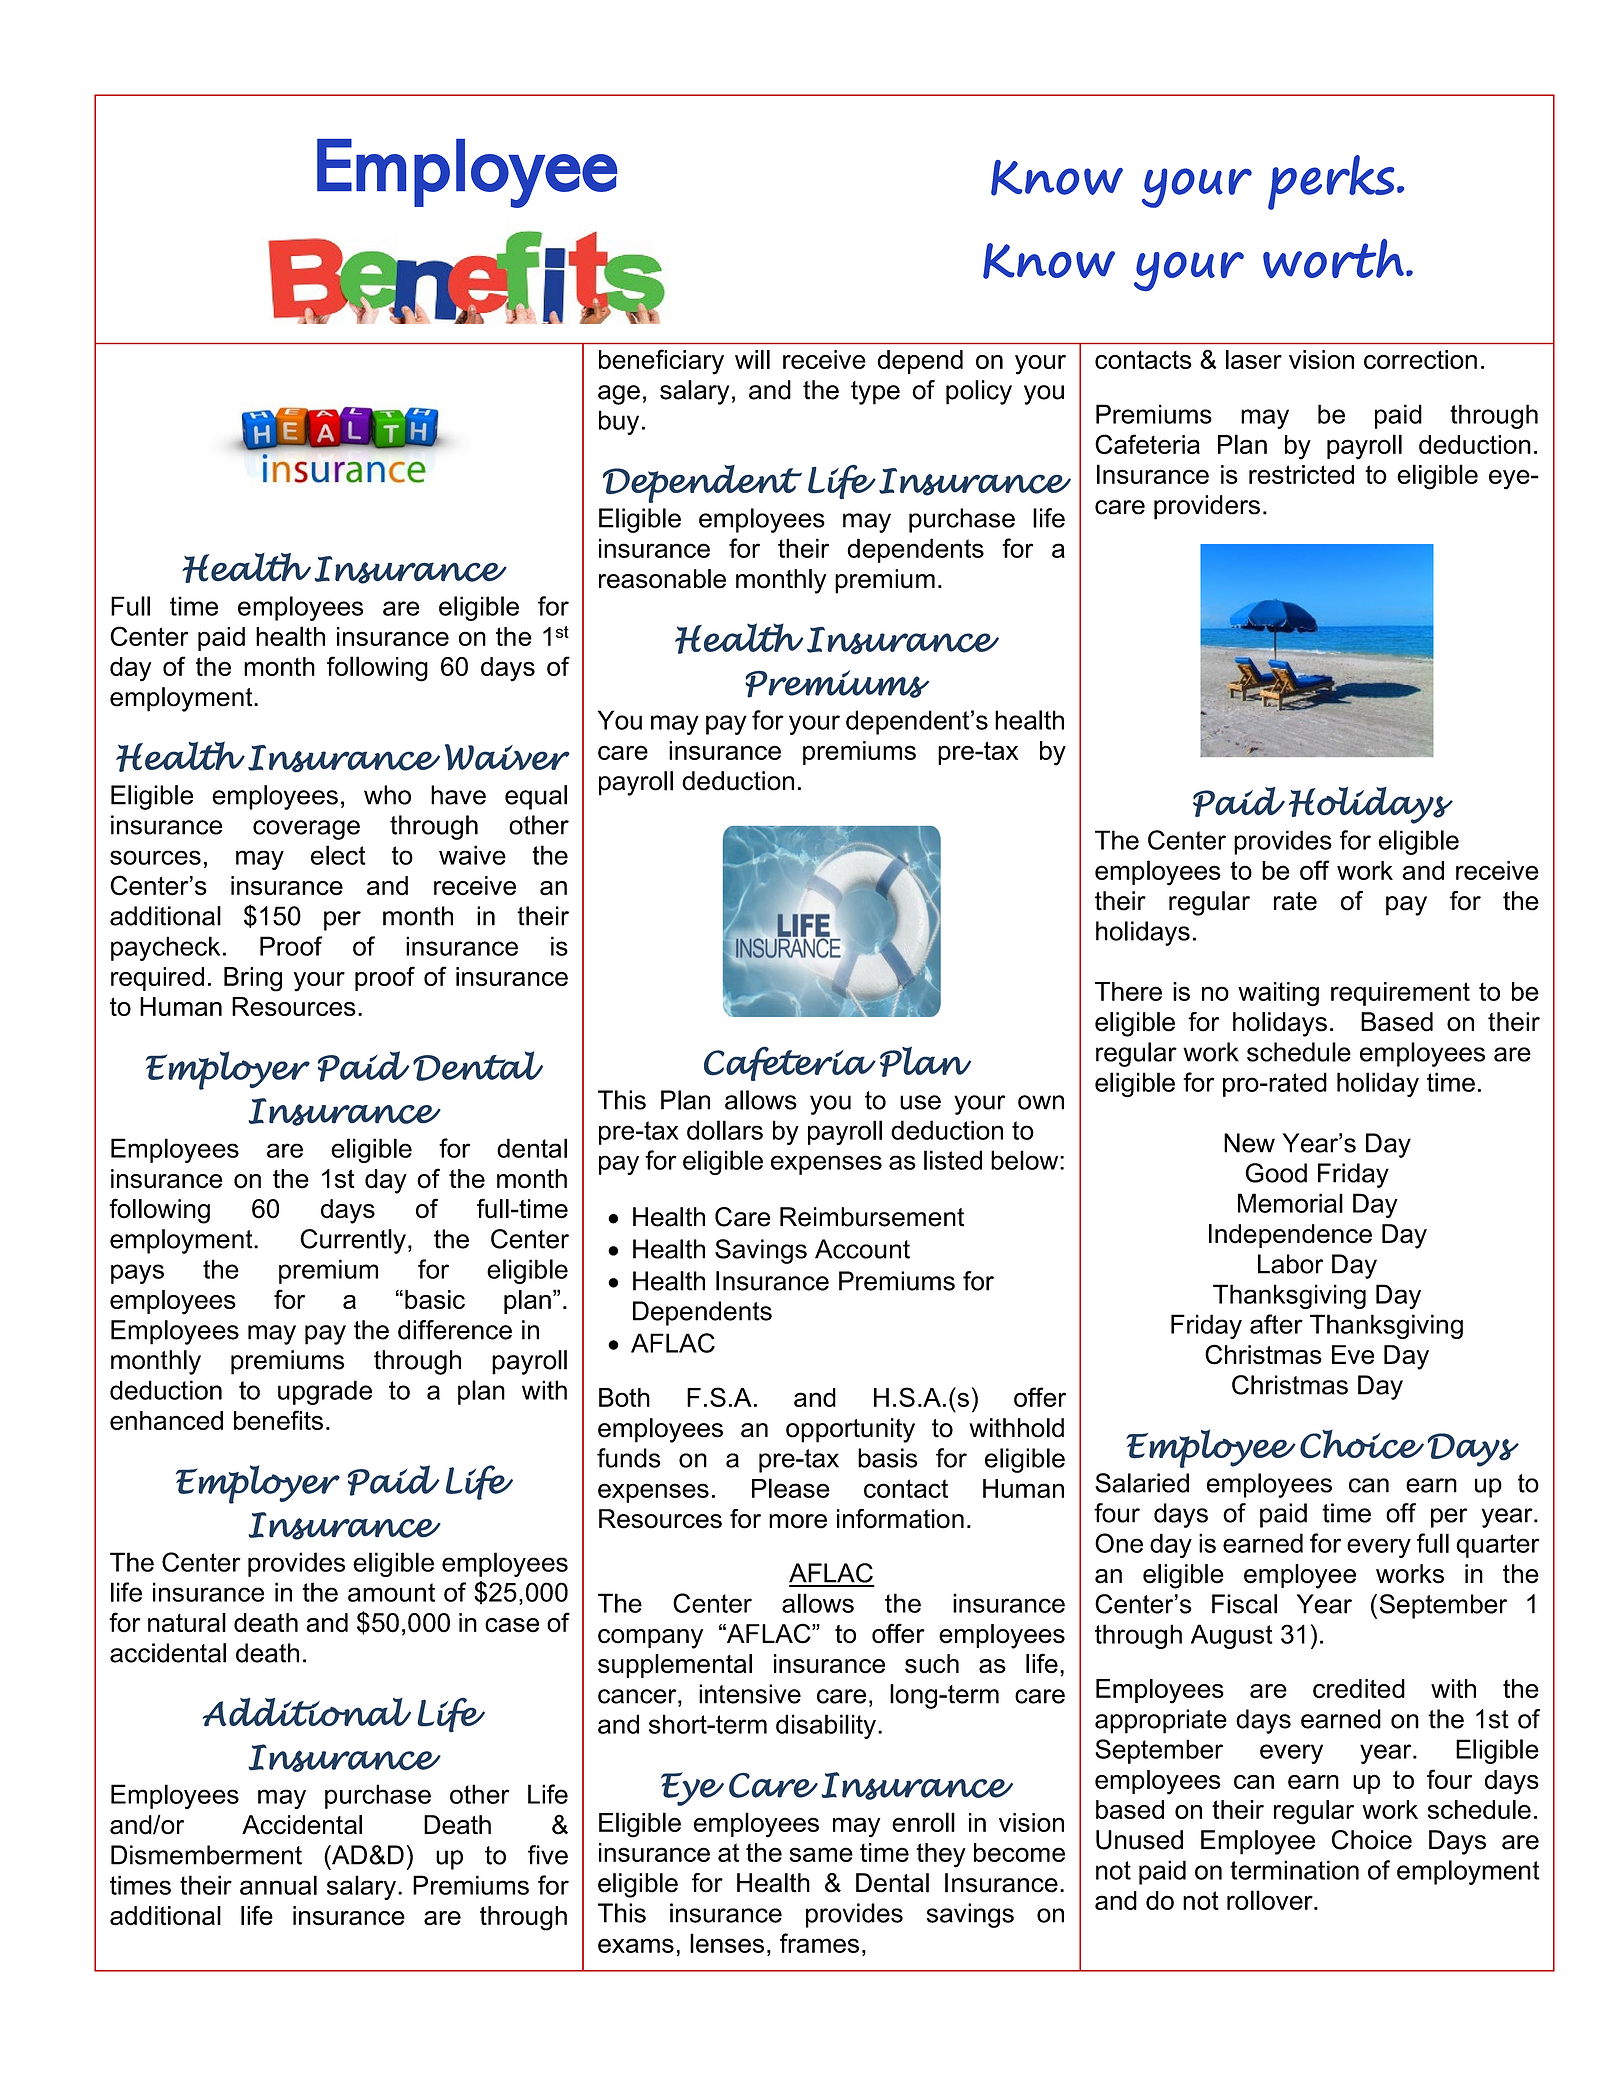  What do you see at coordinates (821, 1854) in the document?
I see `same` at bounding box center [821, 1854].
